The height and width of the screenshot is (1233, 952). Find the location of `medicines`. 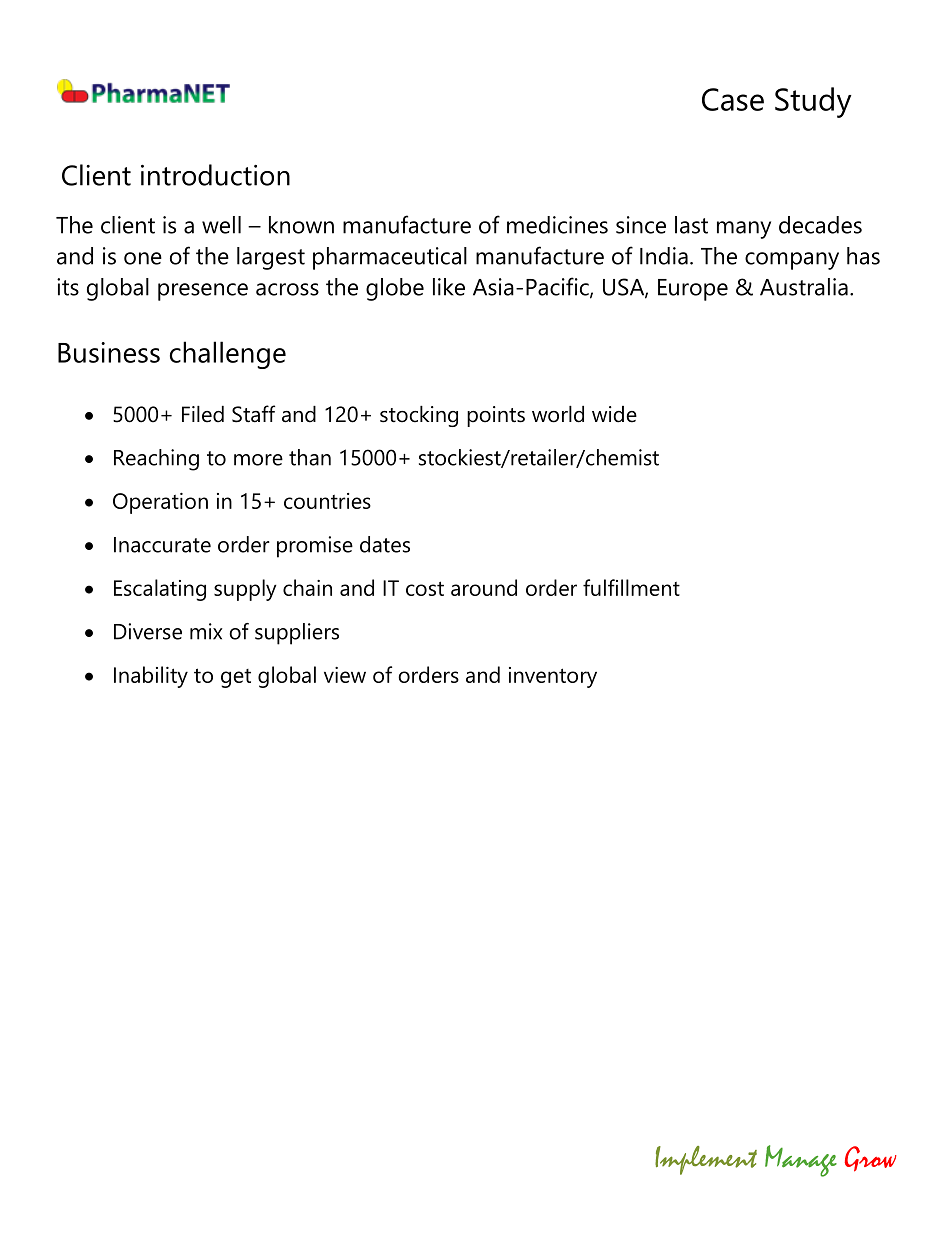

medicines is located at coordinates (557, 225).
